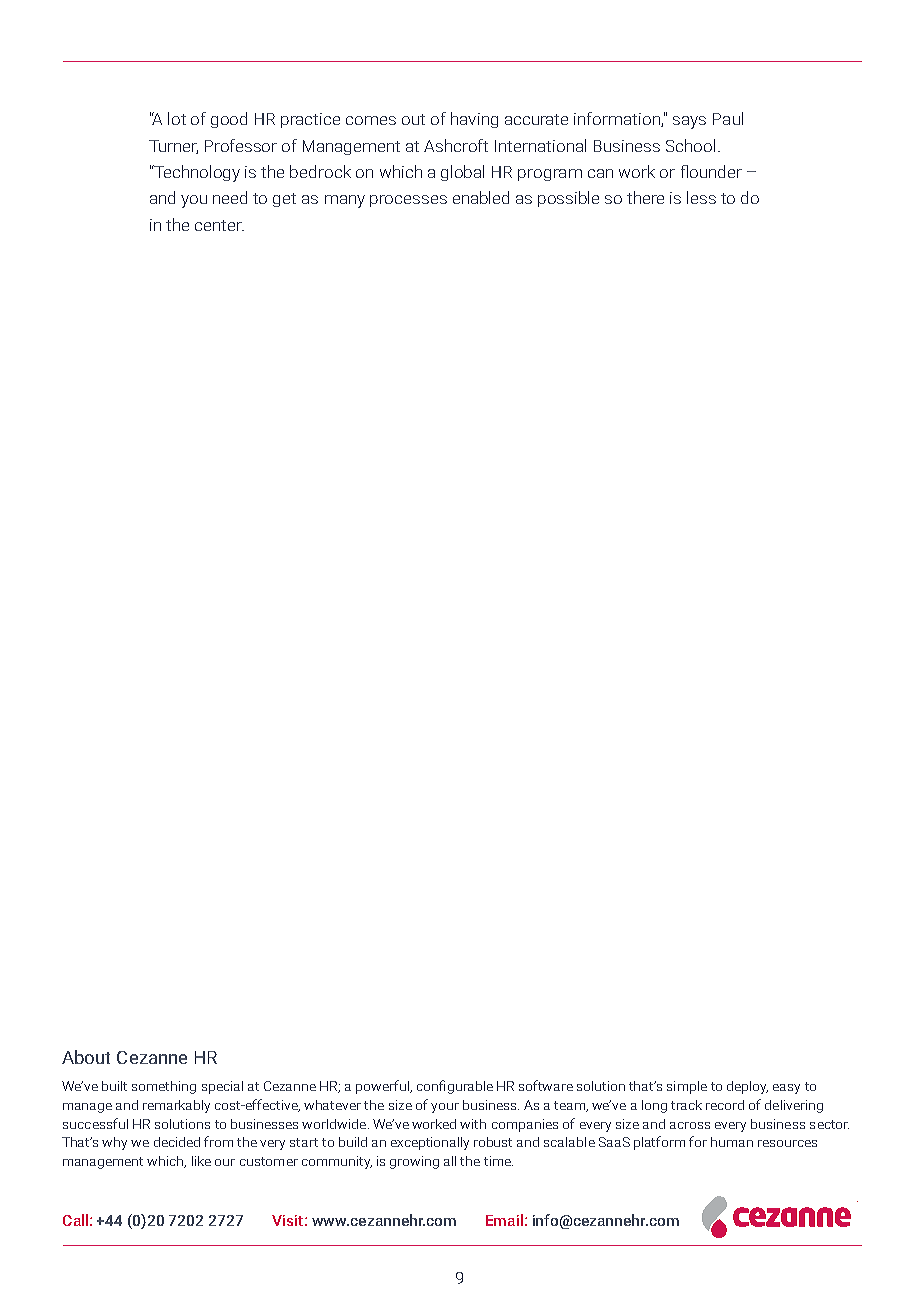 The image size is (924, 1308). I want to click on About, so click(86, 1057).
